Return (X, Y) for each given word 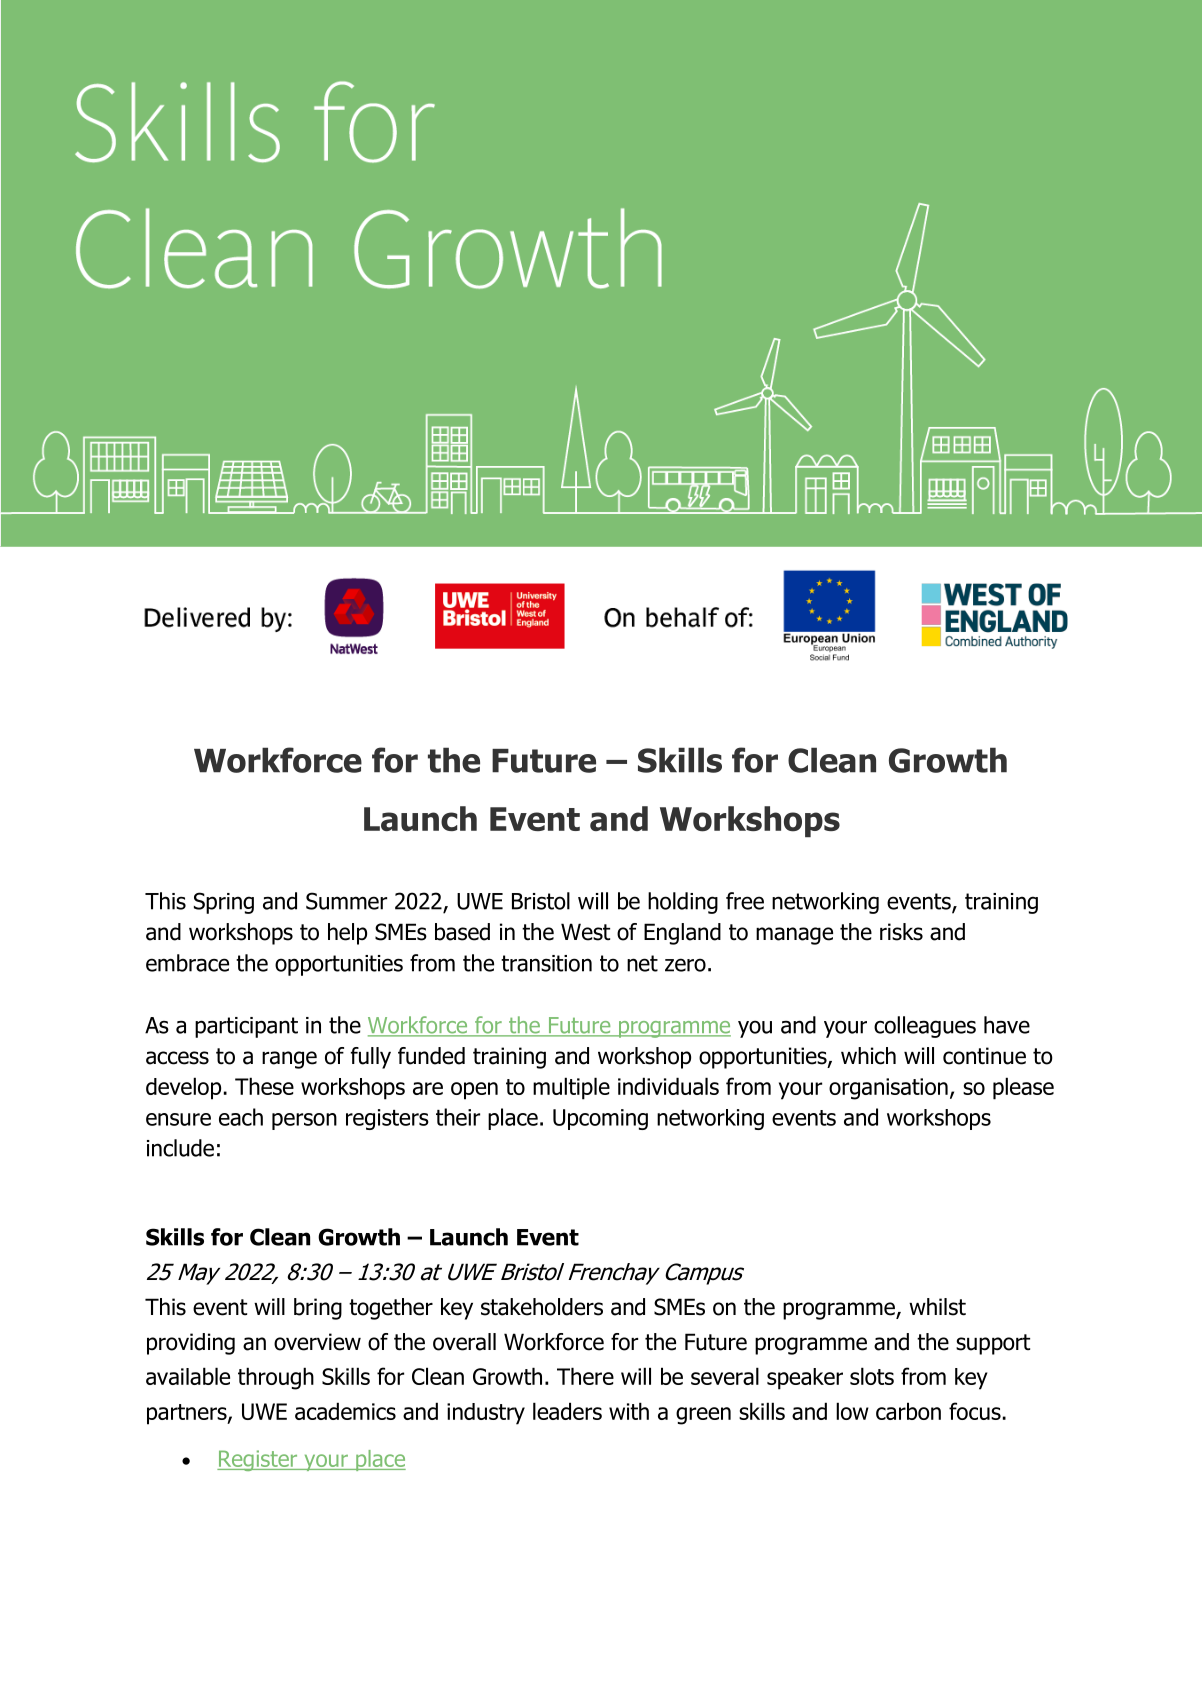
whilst (937, 1307)
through (276, 1378)
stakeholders (542, 1307)
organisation (888, 1089)
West (585, 932)
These (264, 1086)
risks (901, 932)
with (629, 1411)
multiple (571, 1088)
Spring (224, 903)
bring (318, 1309)
